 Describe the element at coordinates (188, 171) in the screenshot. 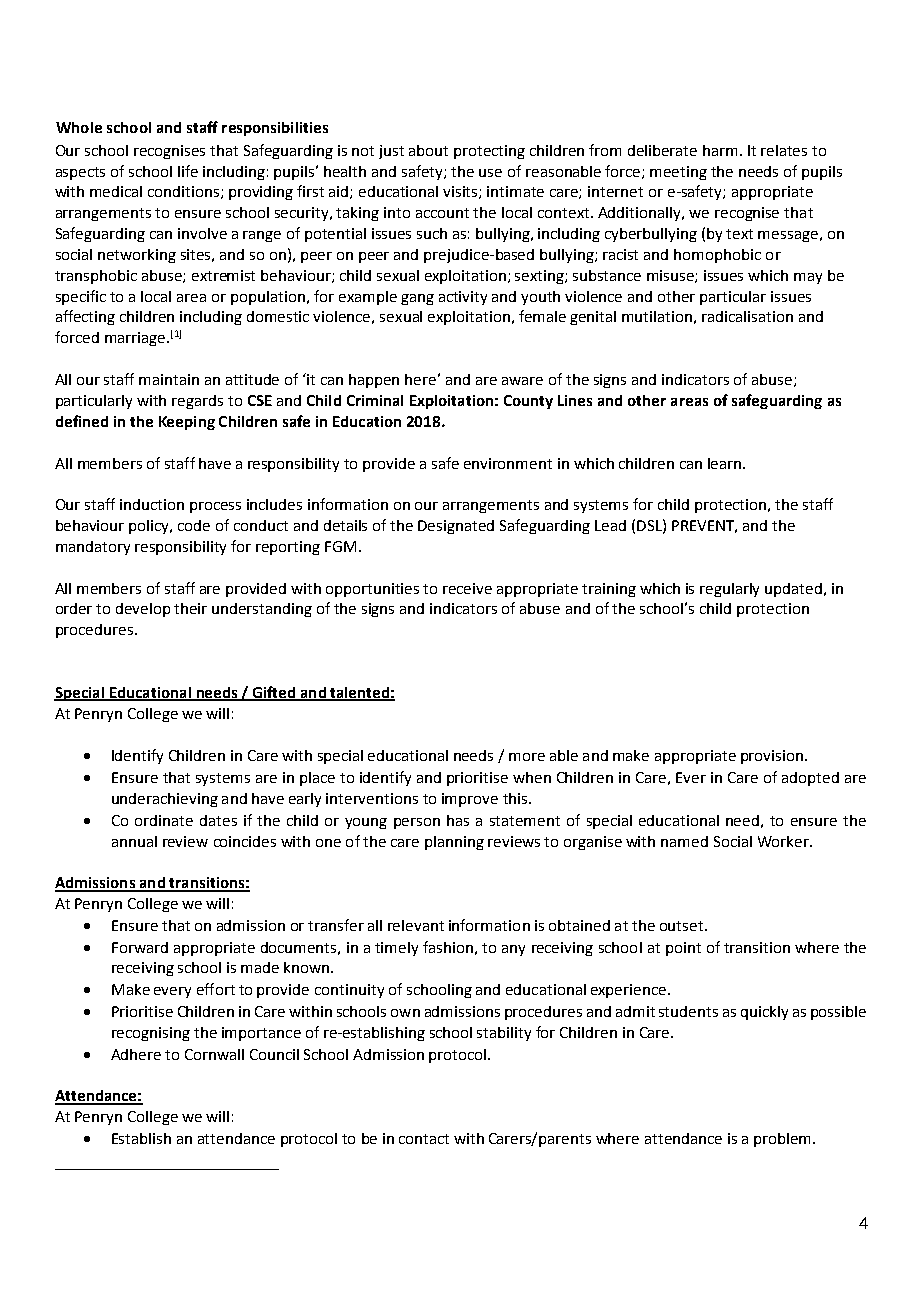

I see `life` at that location.
